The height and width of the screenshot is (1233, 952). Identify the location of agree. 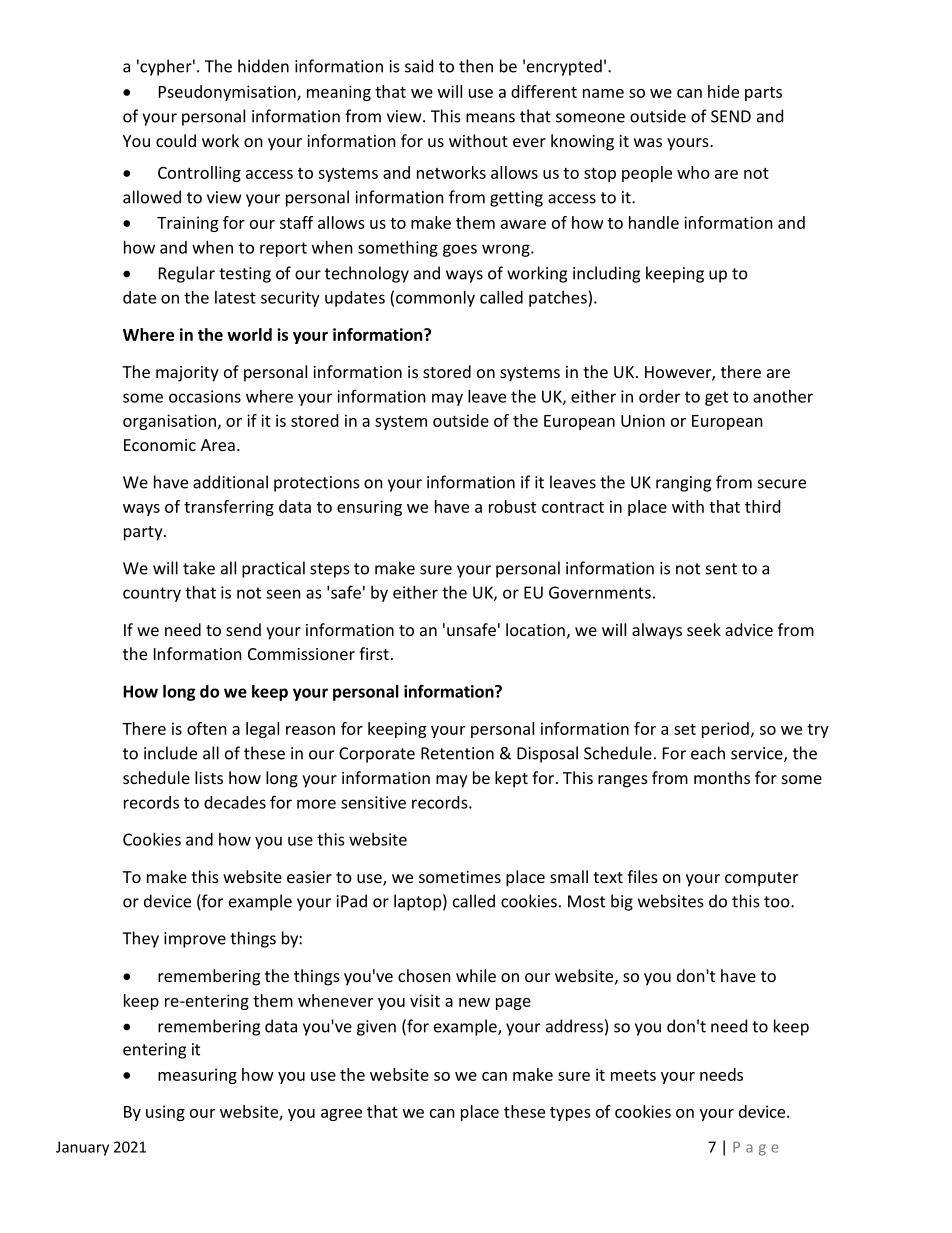
(341, 1115).
